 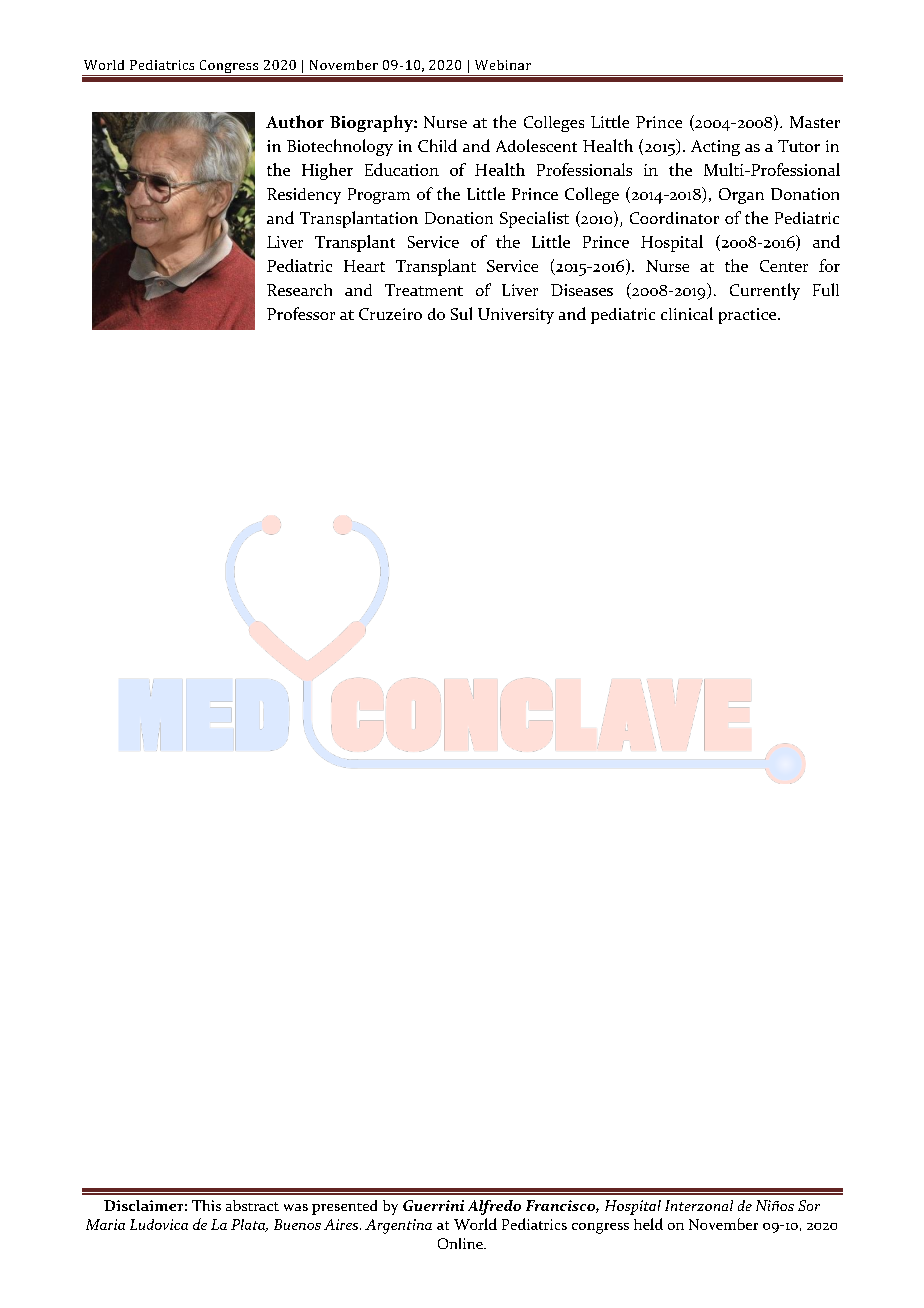 I want to click on Professor, so click(x=301, y=313).
